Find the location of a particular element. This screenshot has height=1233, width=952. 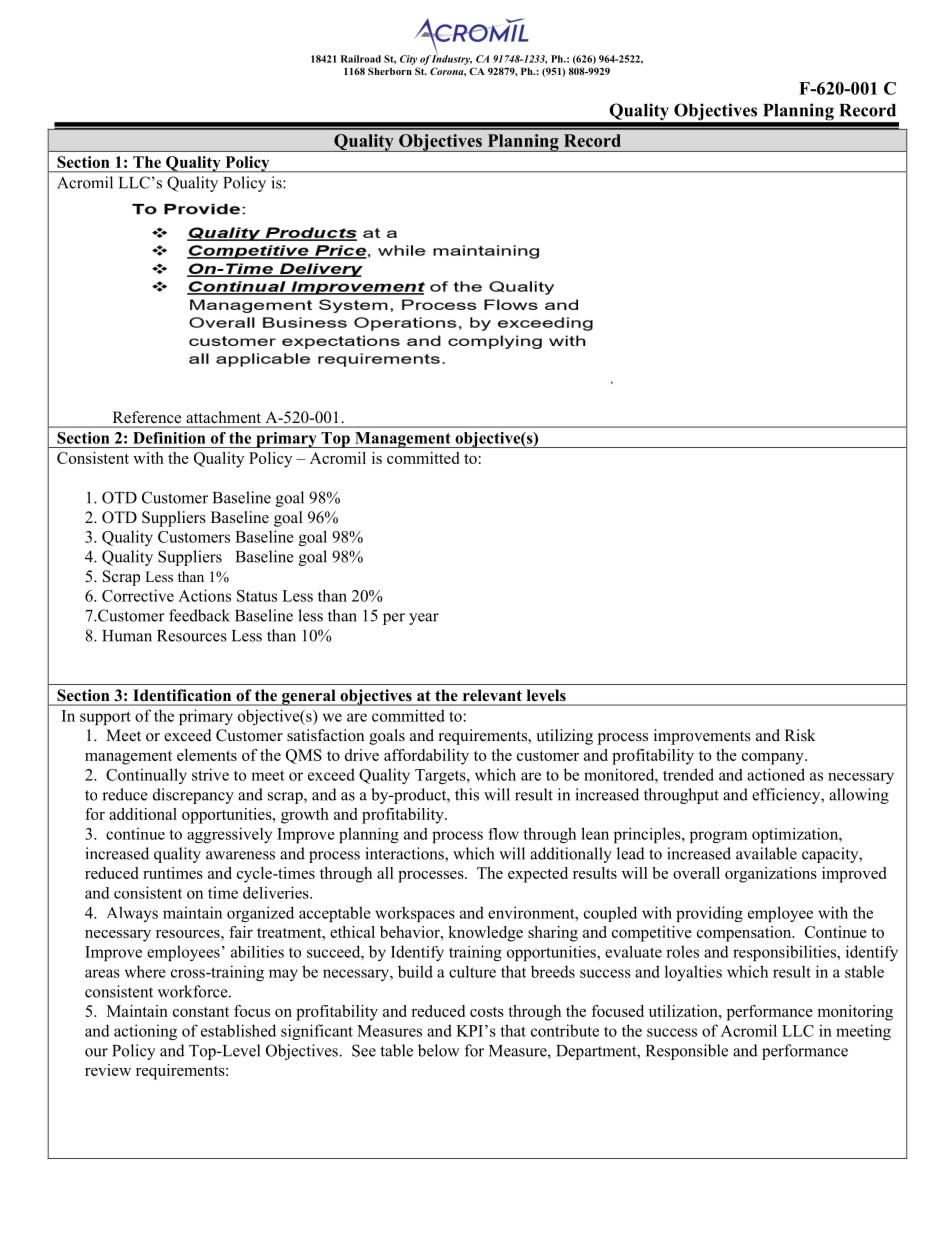

Railroad is located at coordinates (361, 59).
